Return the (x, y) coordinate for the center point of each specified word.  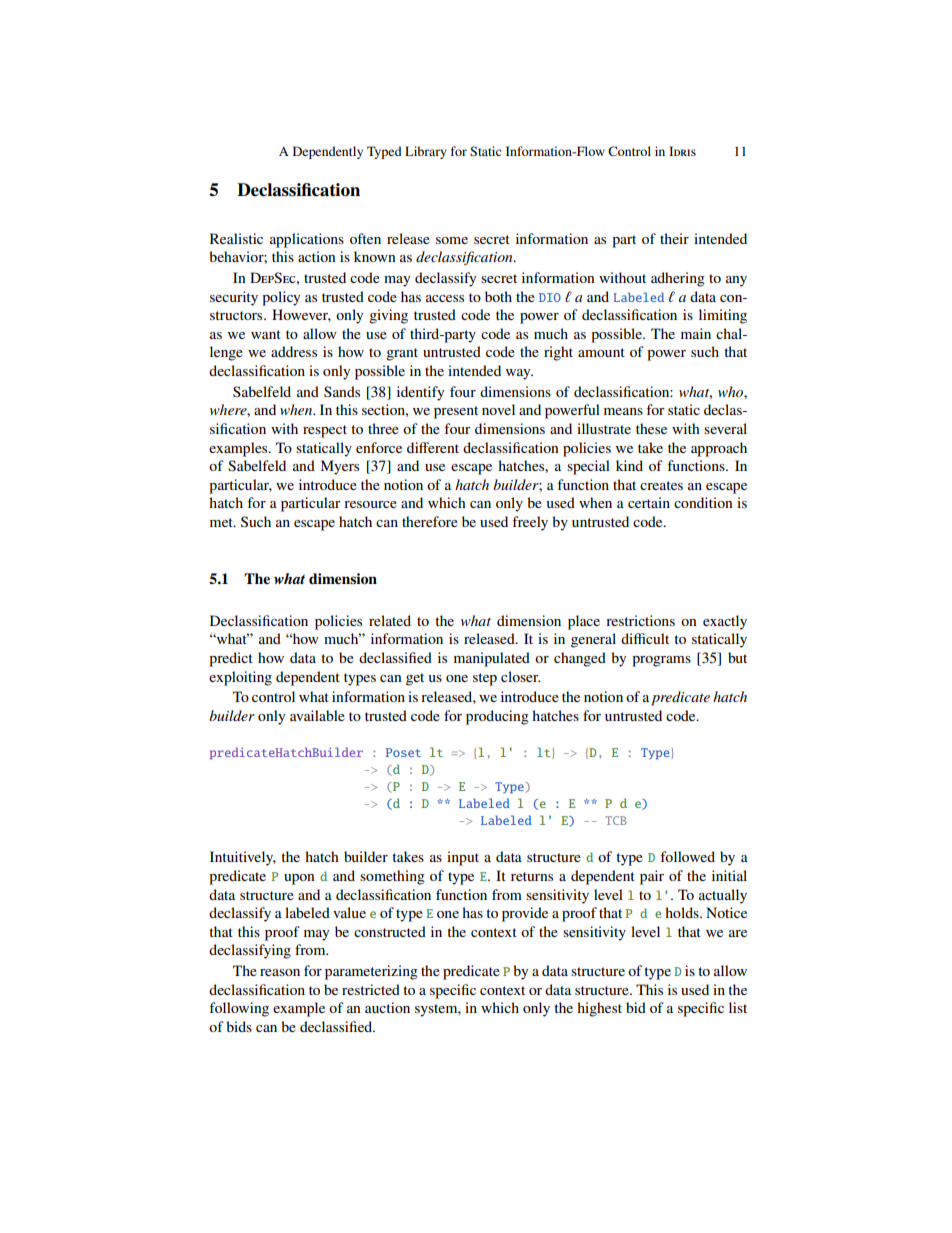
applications (307, 240)
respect (325, 431)
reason (280, 972)
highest (599, 1009)
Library (426, 152)
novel (498, 409)
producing (497, 717)
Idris (682, 151)
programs (661, 661)
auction (387, 1007)
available (317, 715)
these (651, 428)
